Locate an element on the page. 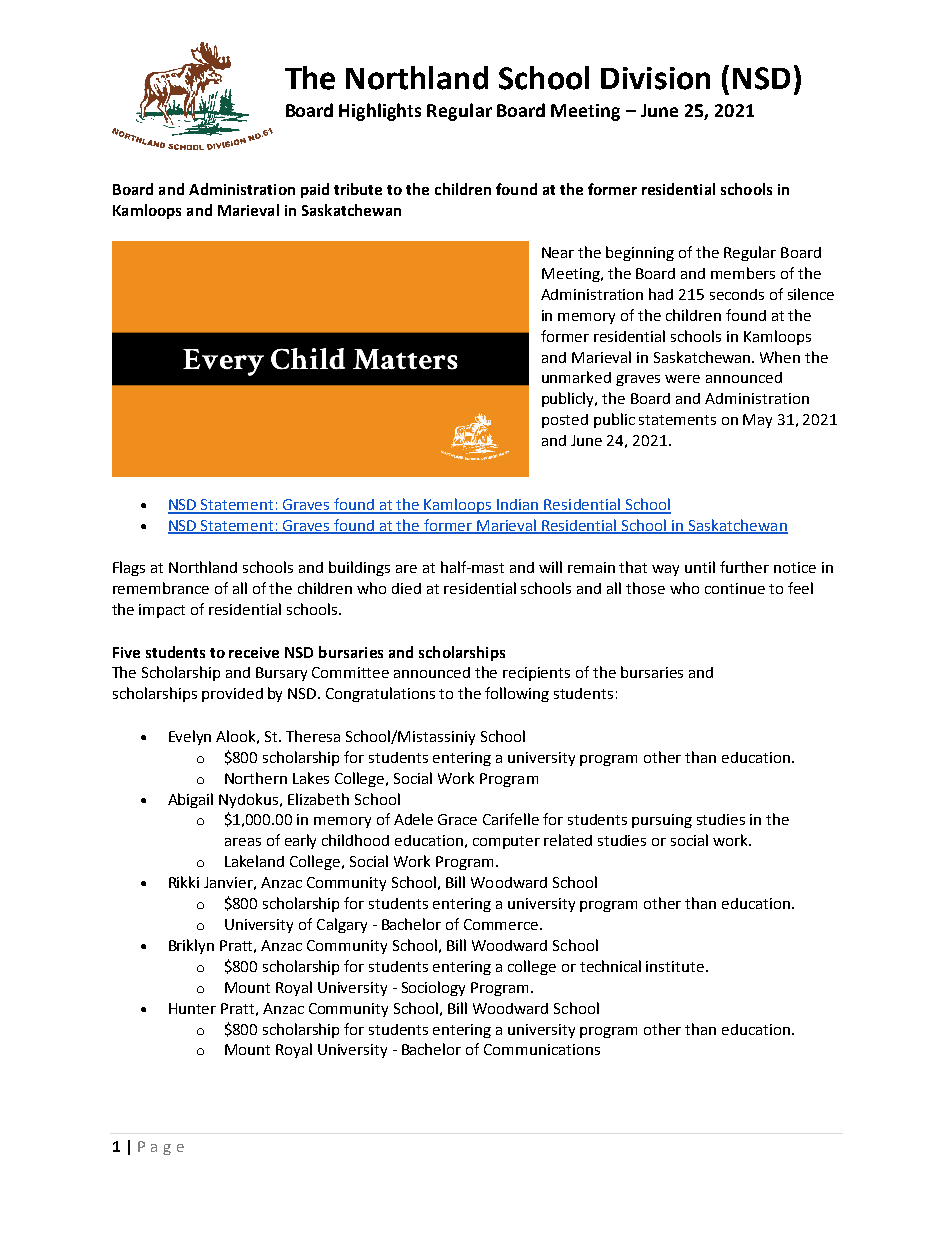  remembrance is located at coordinates (161, 588).
